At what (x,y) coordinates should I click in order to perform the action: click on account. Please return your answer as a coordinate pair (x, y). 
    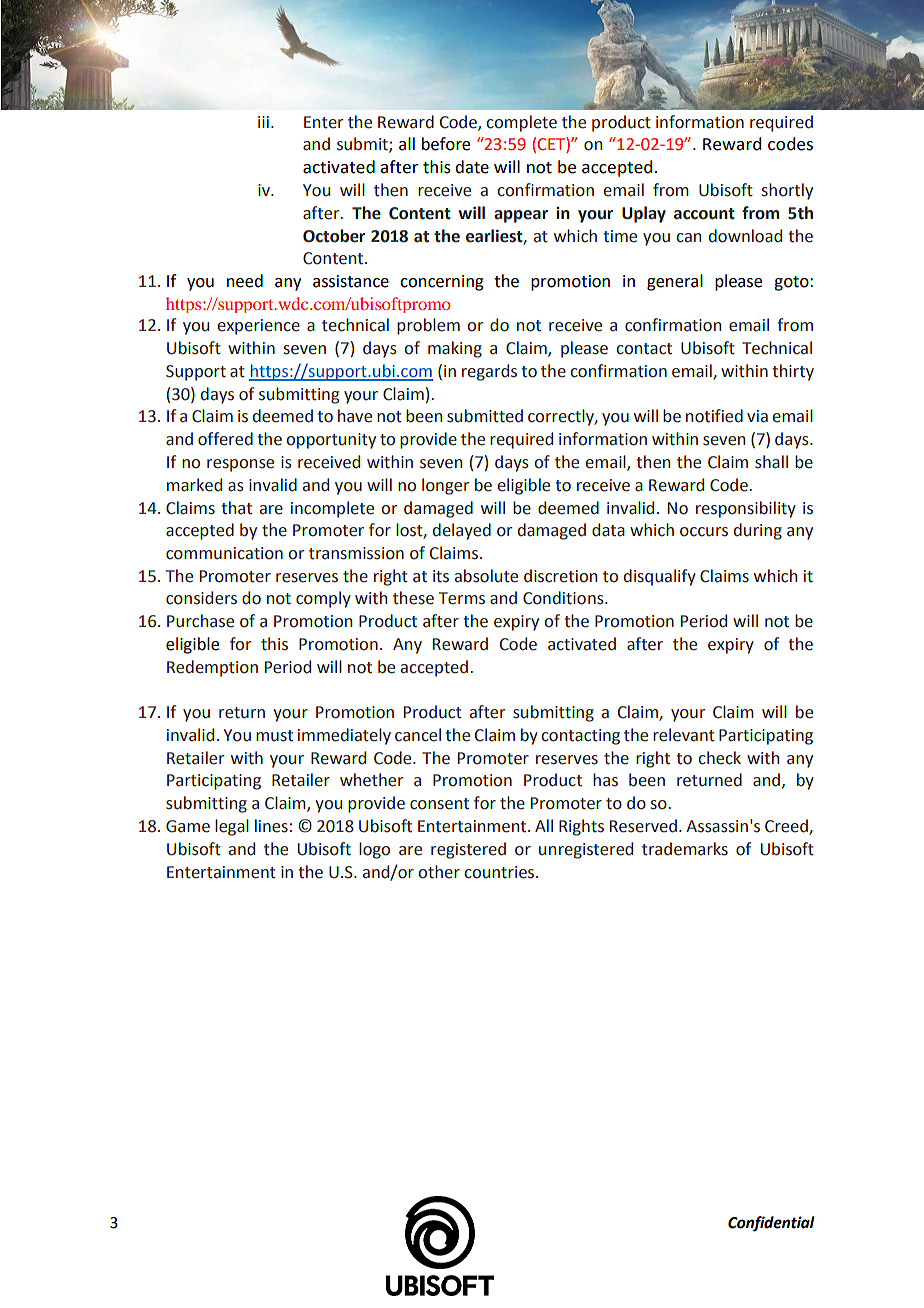
    Looking at the image, I should click on (704, 214).
